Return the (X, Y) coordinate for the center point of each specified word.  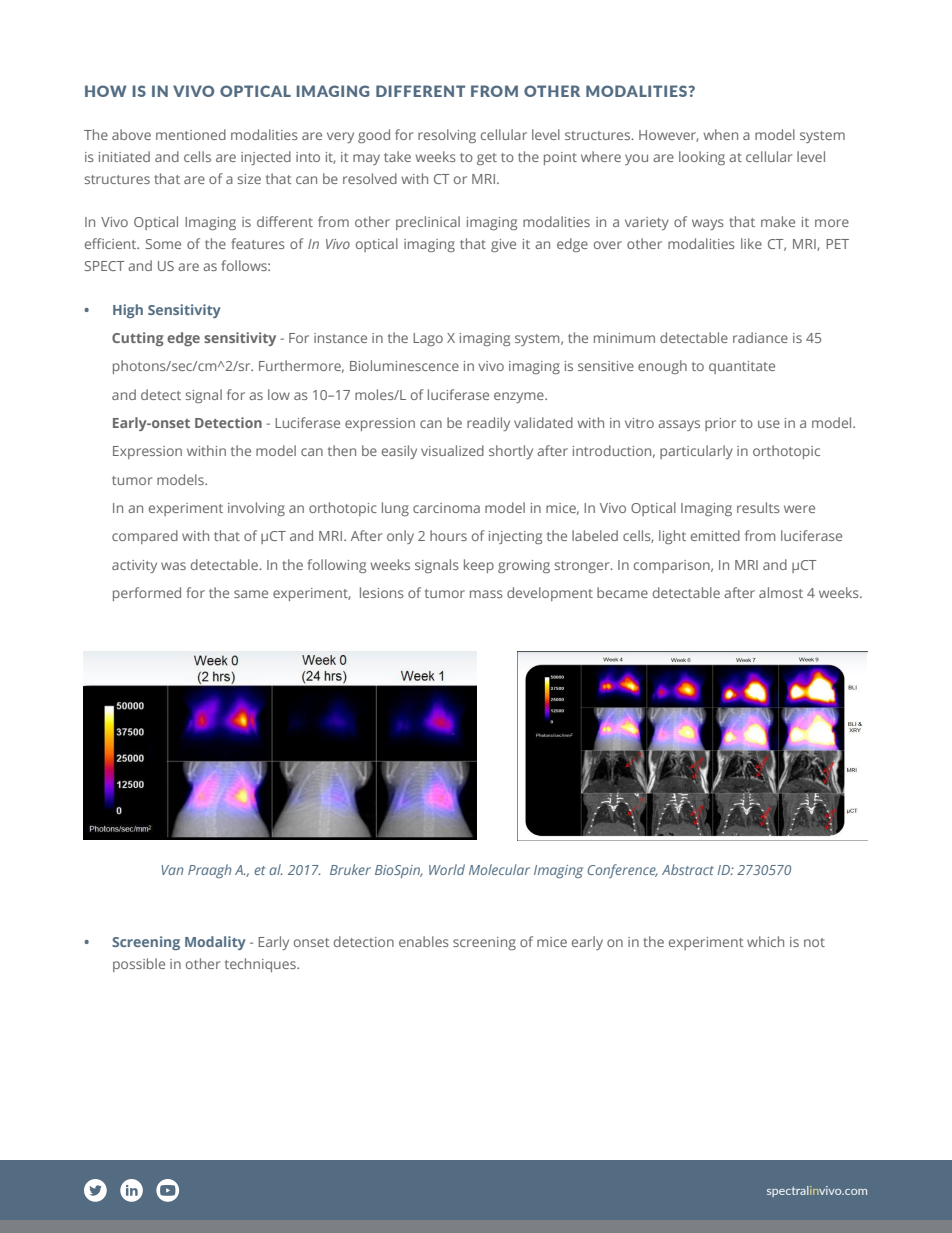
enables (424, 941)
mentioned (191, 134)
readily (488, 424)
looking (702, 158)
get (487, 159)
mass (486, 594)
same (251, 594)
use (769, 424)
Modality (215, 943)
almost (781, 592)
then (342, 450)
